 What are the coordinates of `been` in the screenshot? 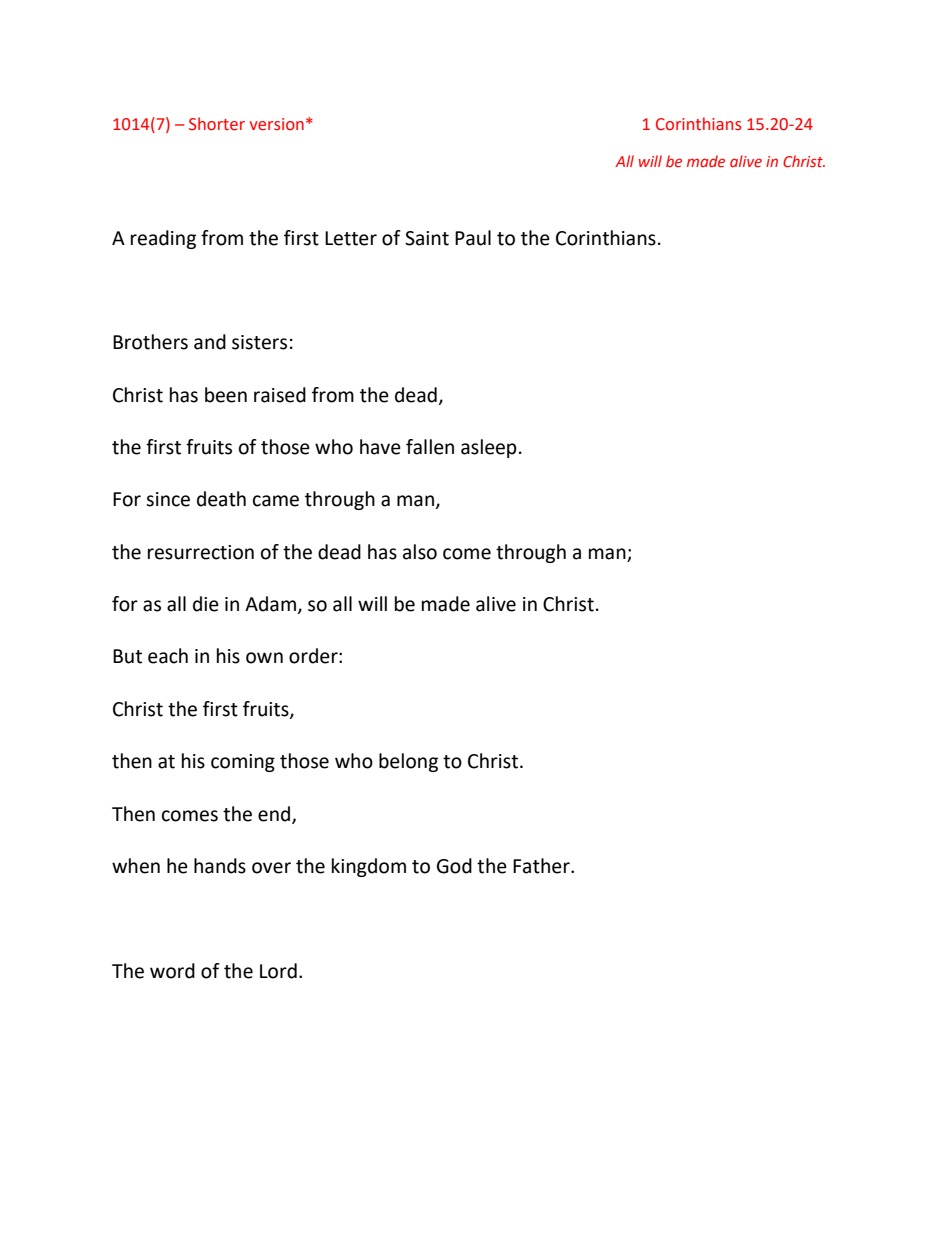 It's located at (226, 395).
